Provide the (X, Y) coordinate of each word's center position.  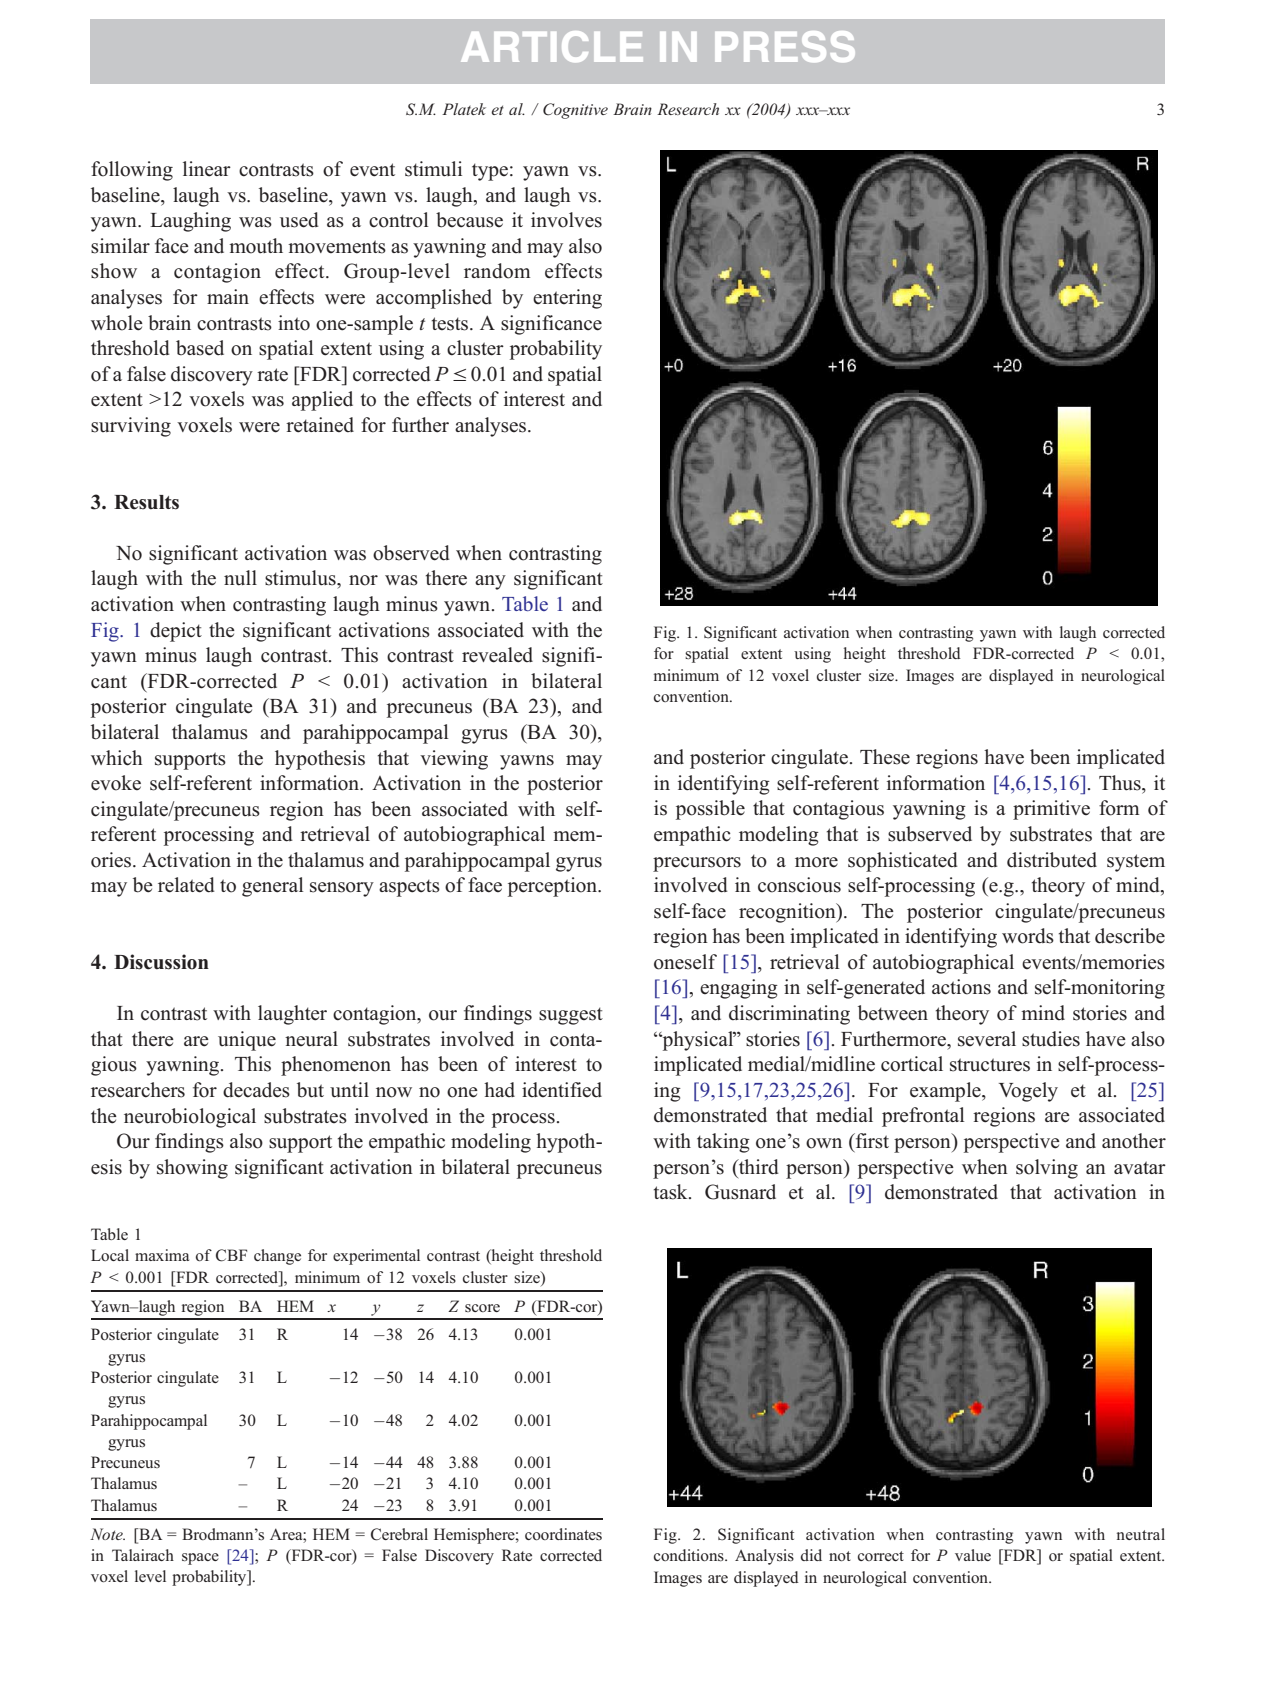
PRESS (785, 46)
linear (207, 169)
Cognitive (575, 111)
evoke (116, 783)
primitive (1051, 810)
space (200, 1559)
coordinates (563, 1534)
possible (710, 810)
